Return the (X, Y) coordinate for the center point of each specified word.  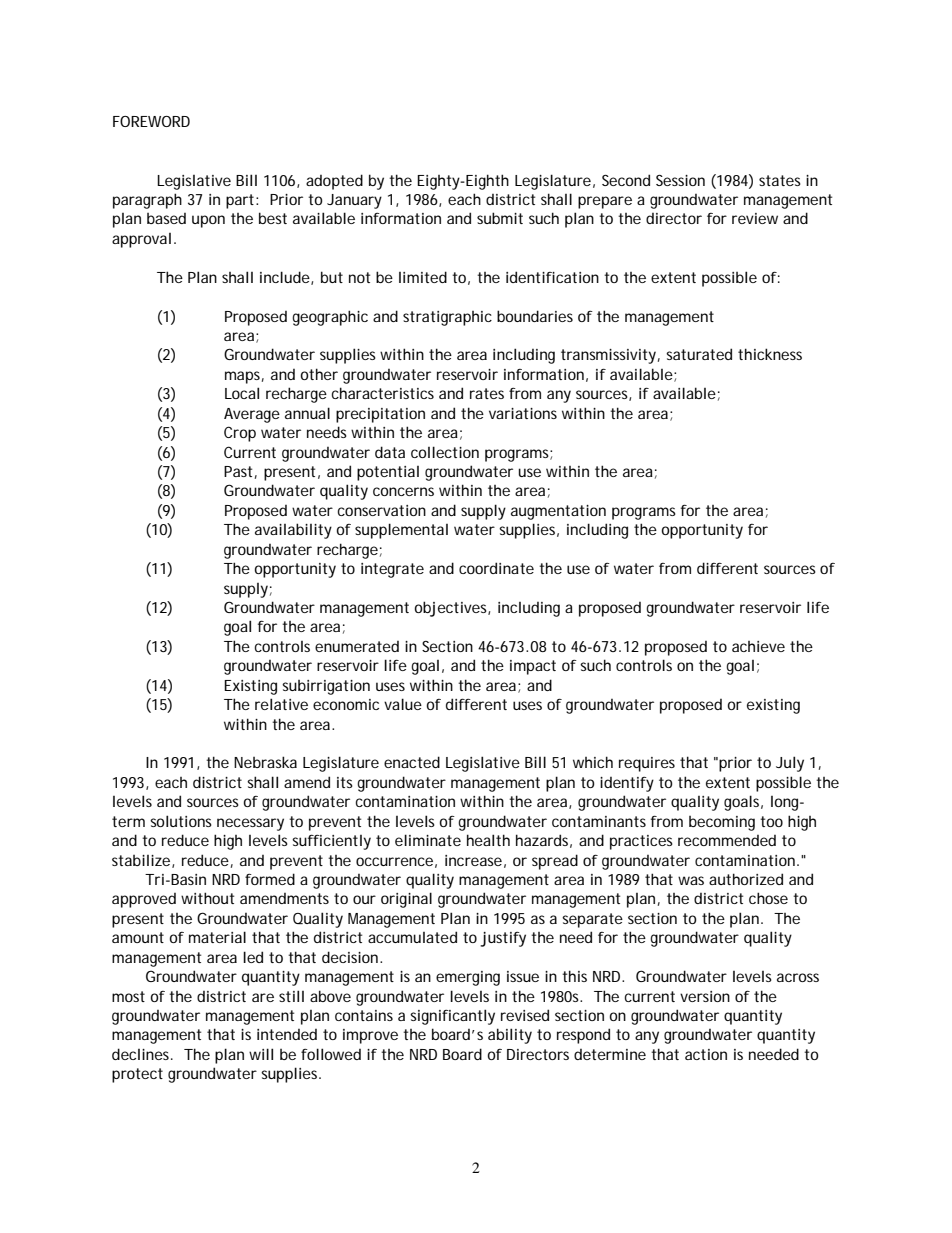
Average (252, 415)
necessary (250, 824)
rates (487, 393)
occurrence (394, 861)
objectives (451, 609)
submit (500, 218)
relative (281, 704)
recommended (727, 840)
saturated (699, 354)
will (261, 1054)
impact (533, 667)
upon (208, 221)
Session (680, 180)
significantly (452, 1017)
